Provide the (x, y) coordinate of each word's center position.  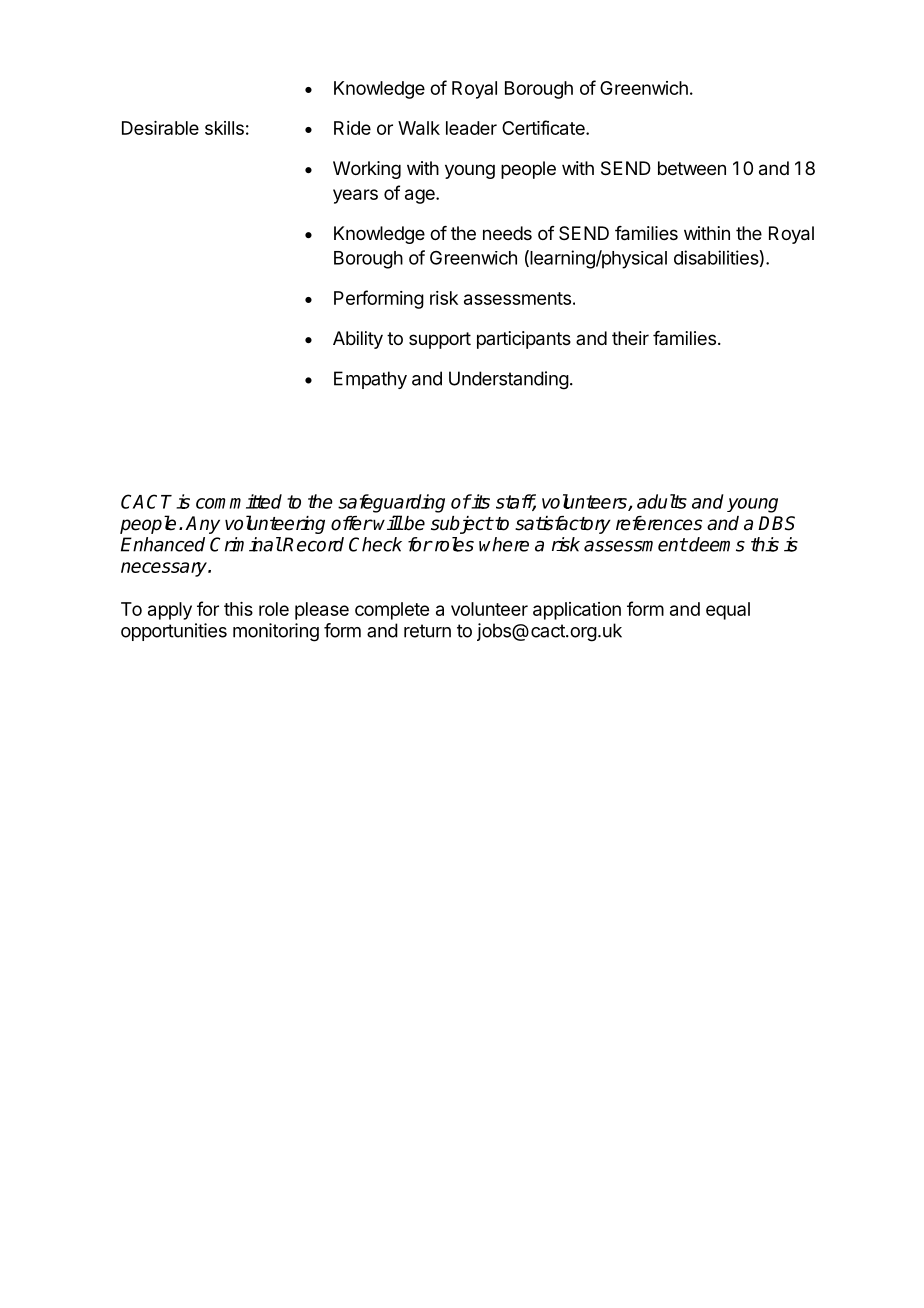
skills (224, 128)
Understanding (509, 380)
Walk (419, 128)
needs (507, 233)
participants (524, 340)
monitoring (276, 632)
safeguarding (391, 503)
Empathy (370, 380)
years (355, 196)
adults (662, 501)
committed (239, 501)
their (630, 338)
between (692, 168)
